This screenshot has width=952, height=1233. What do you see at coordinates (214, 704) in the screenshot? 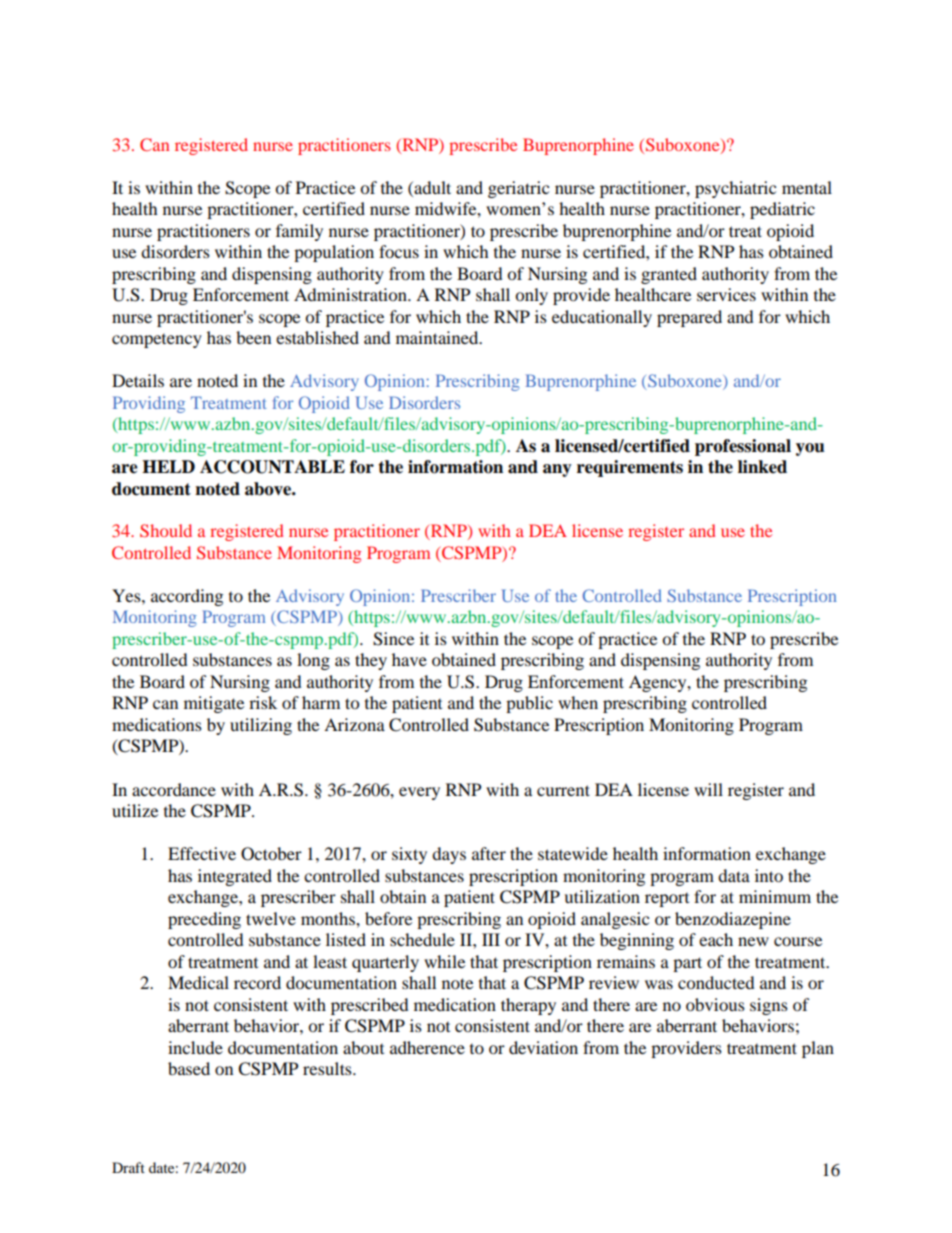
I see `mitigate` at bounding box center [214, 704].
